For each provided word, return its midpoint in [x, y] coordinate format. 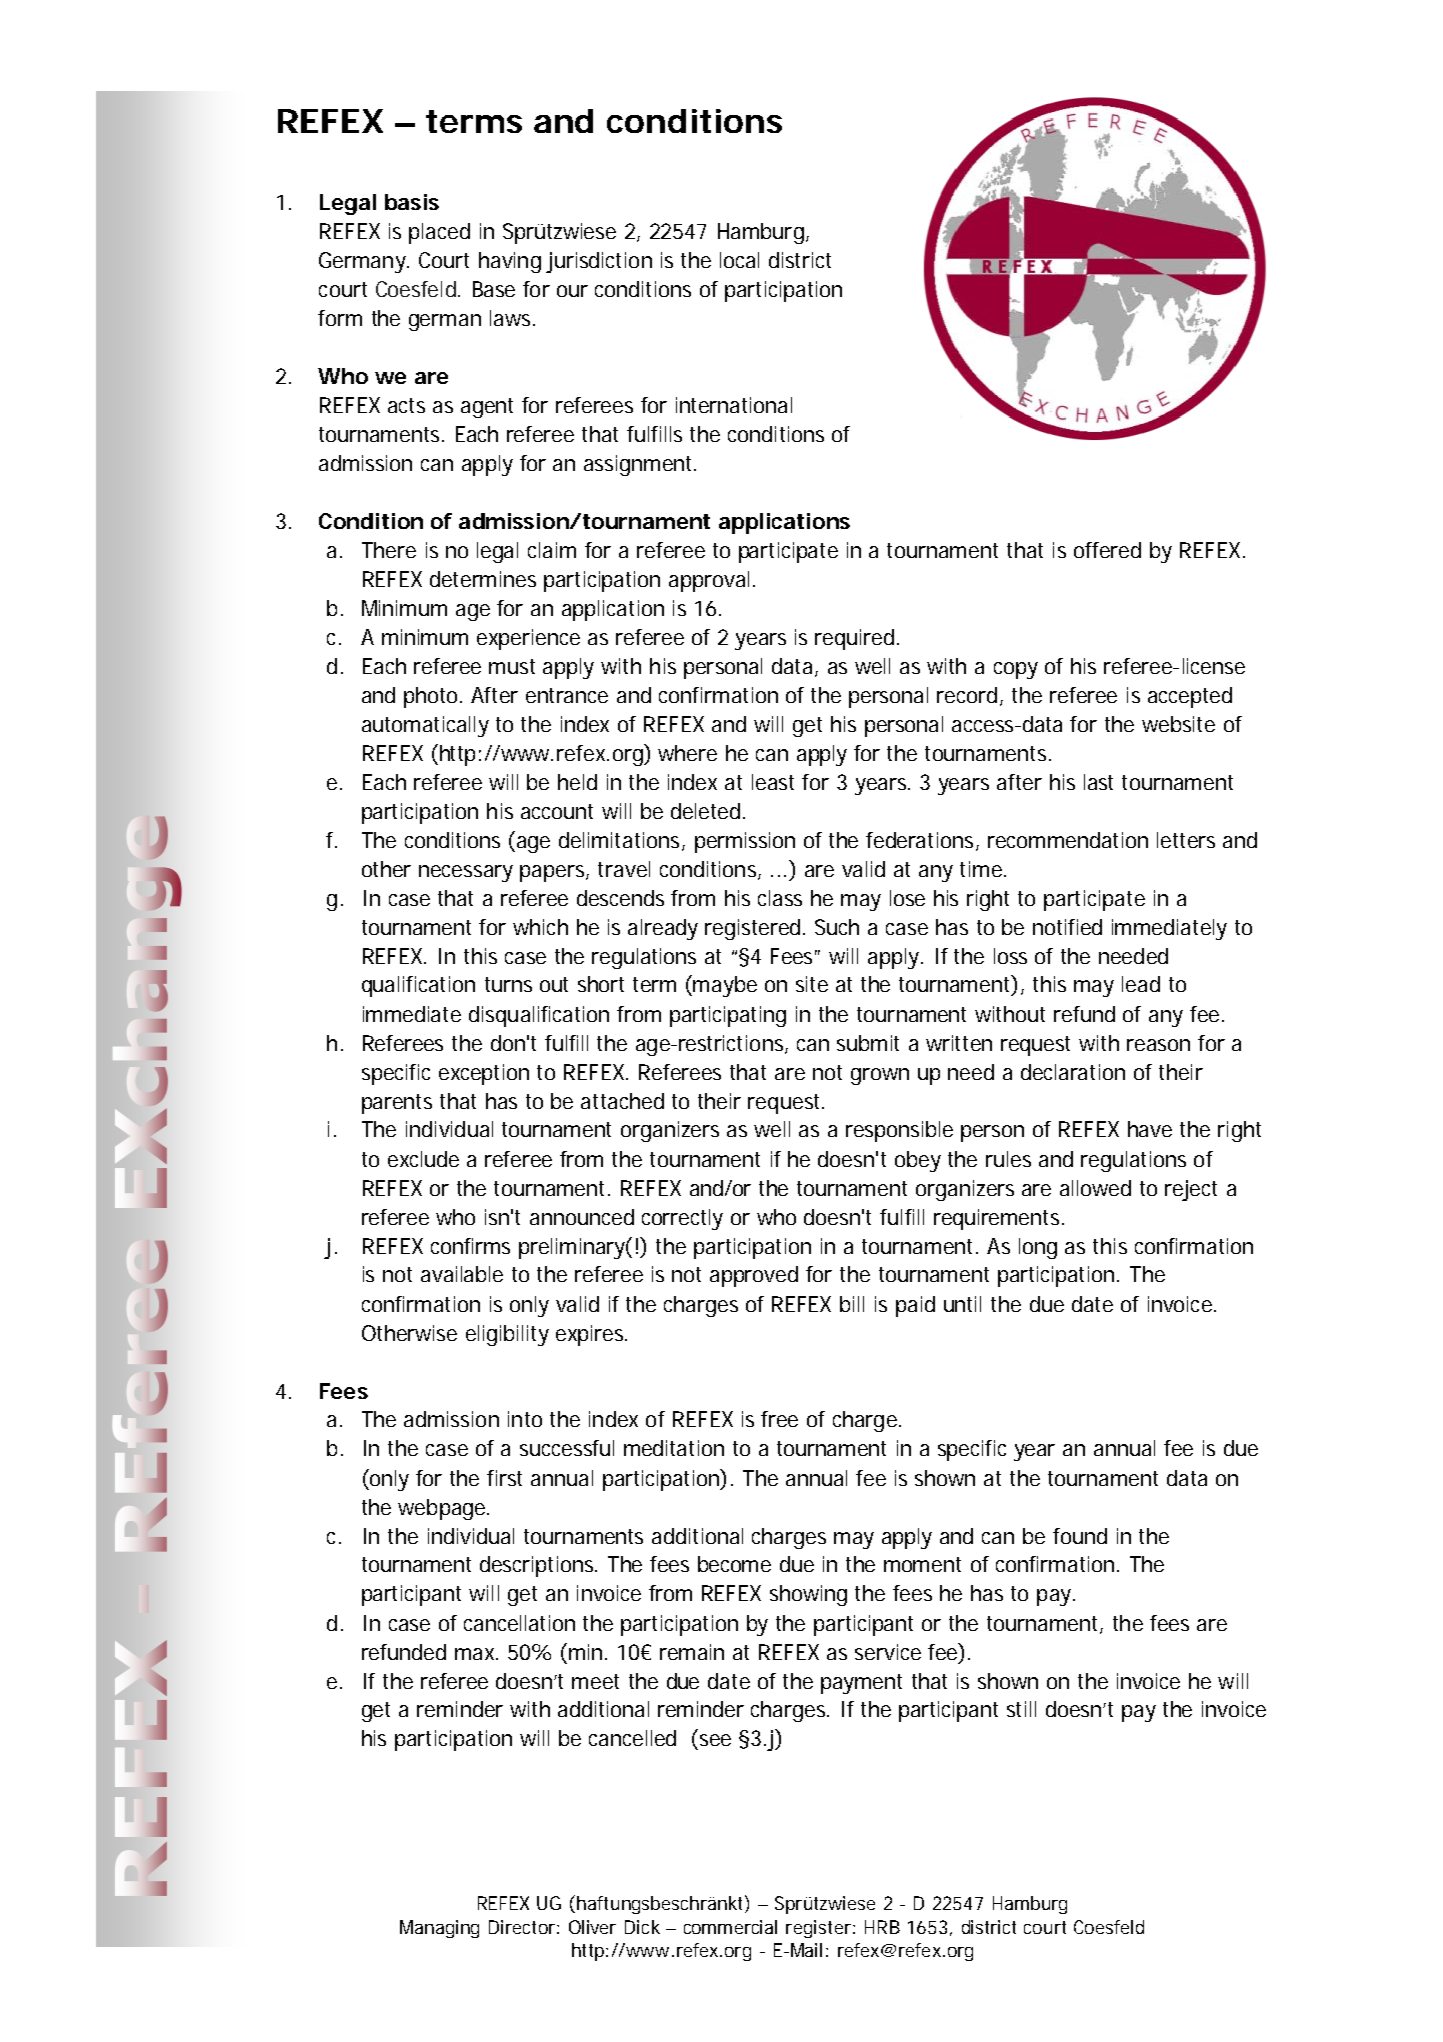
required [854, 639]
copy [1016, 670]
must [512, 666]
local [739, 260]
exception [484, 1074]
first [504, 1478]
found [1080, 1536]
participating [728, 1016]
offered [1107, 550]
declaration [1073, 1072]
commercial [730, 1927]
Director [522, 1927]
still [1021, 1709]
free [779, 1419]
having [510, 262]
